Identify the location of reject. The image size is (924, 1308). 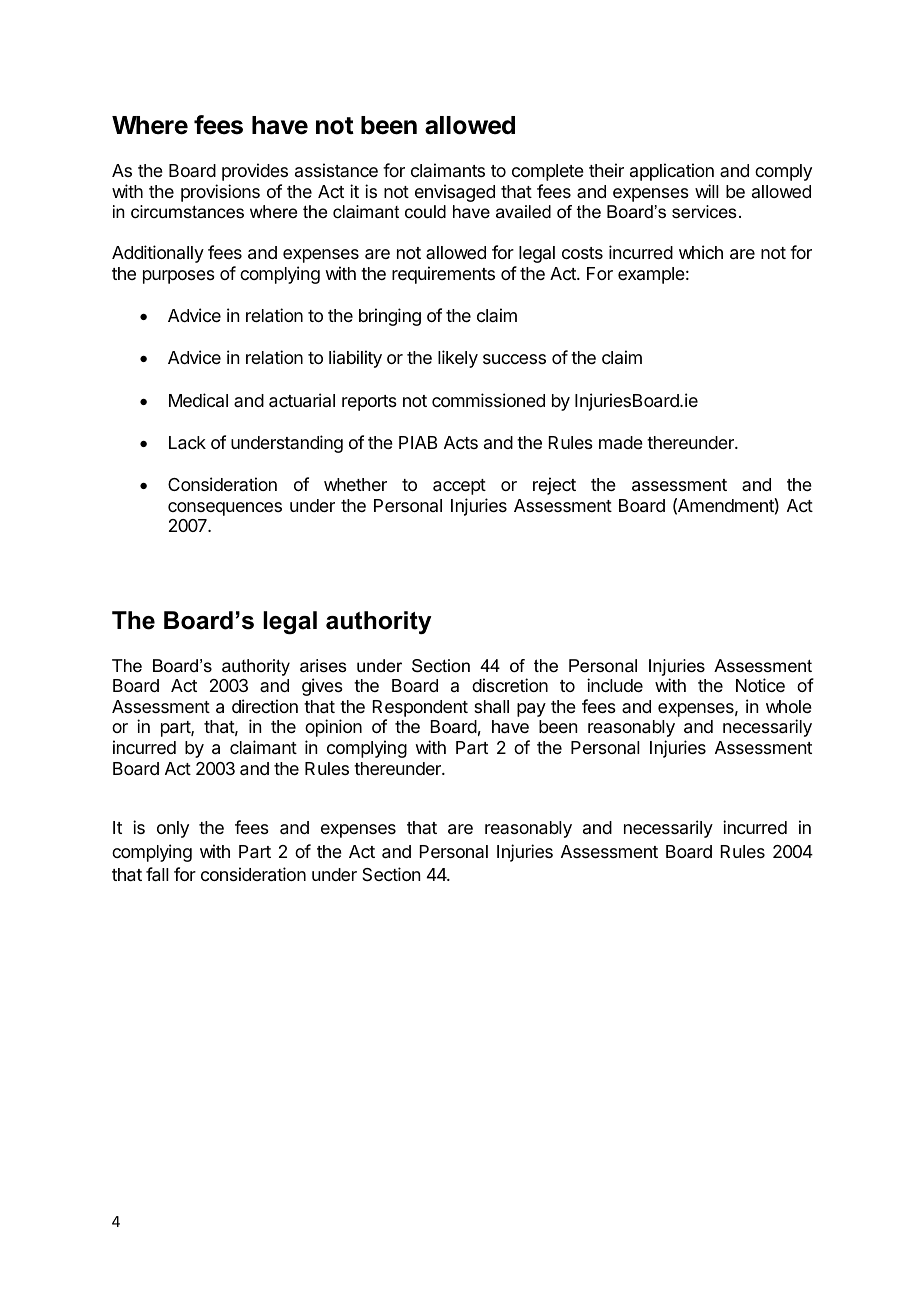
(554, 486).
